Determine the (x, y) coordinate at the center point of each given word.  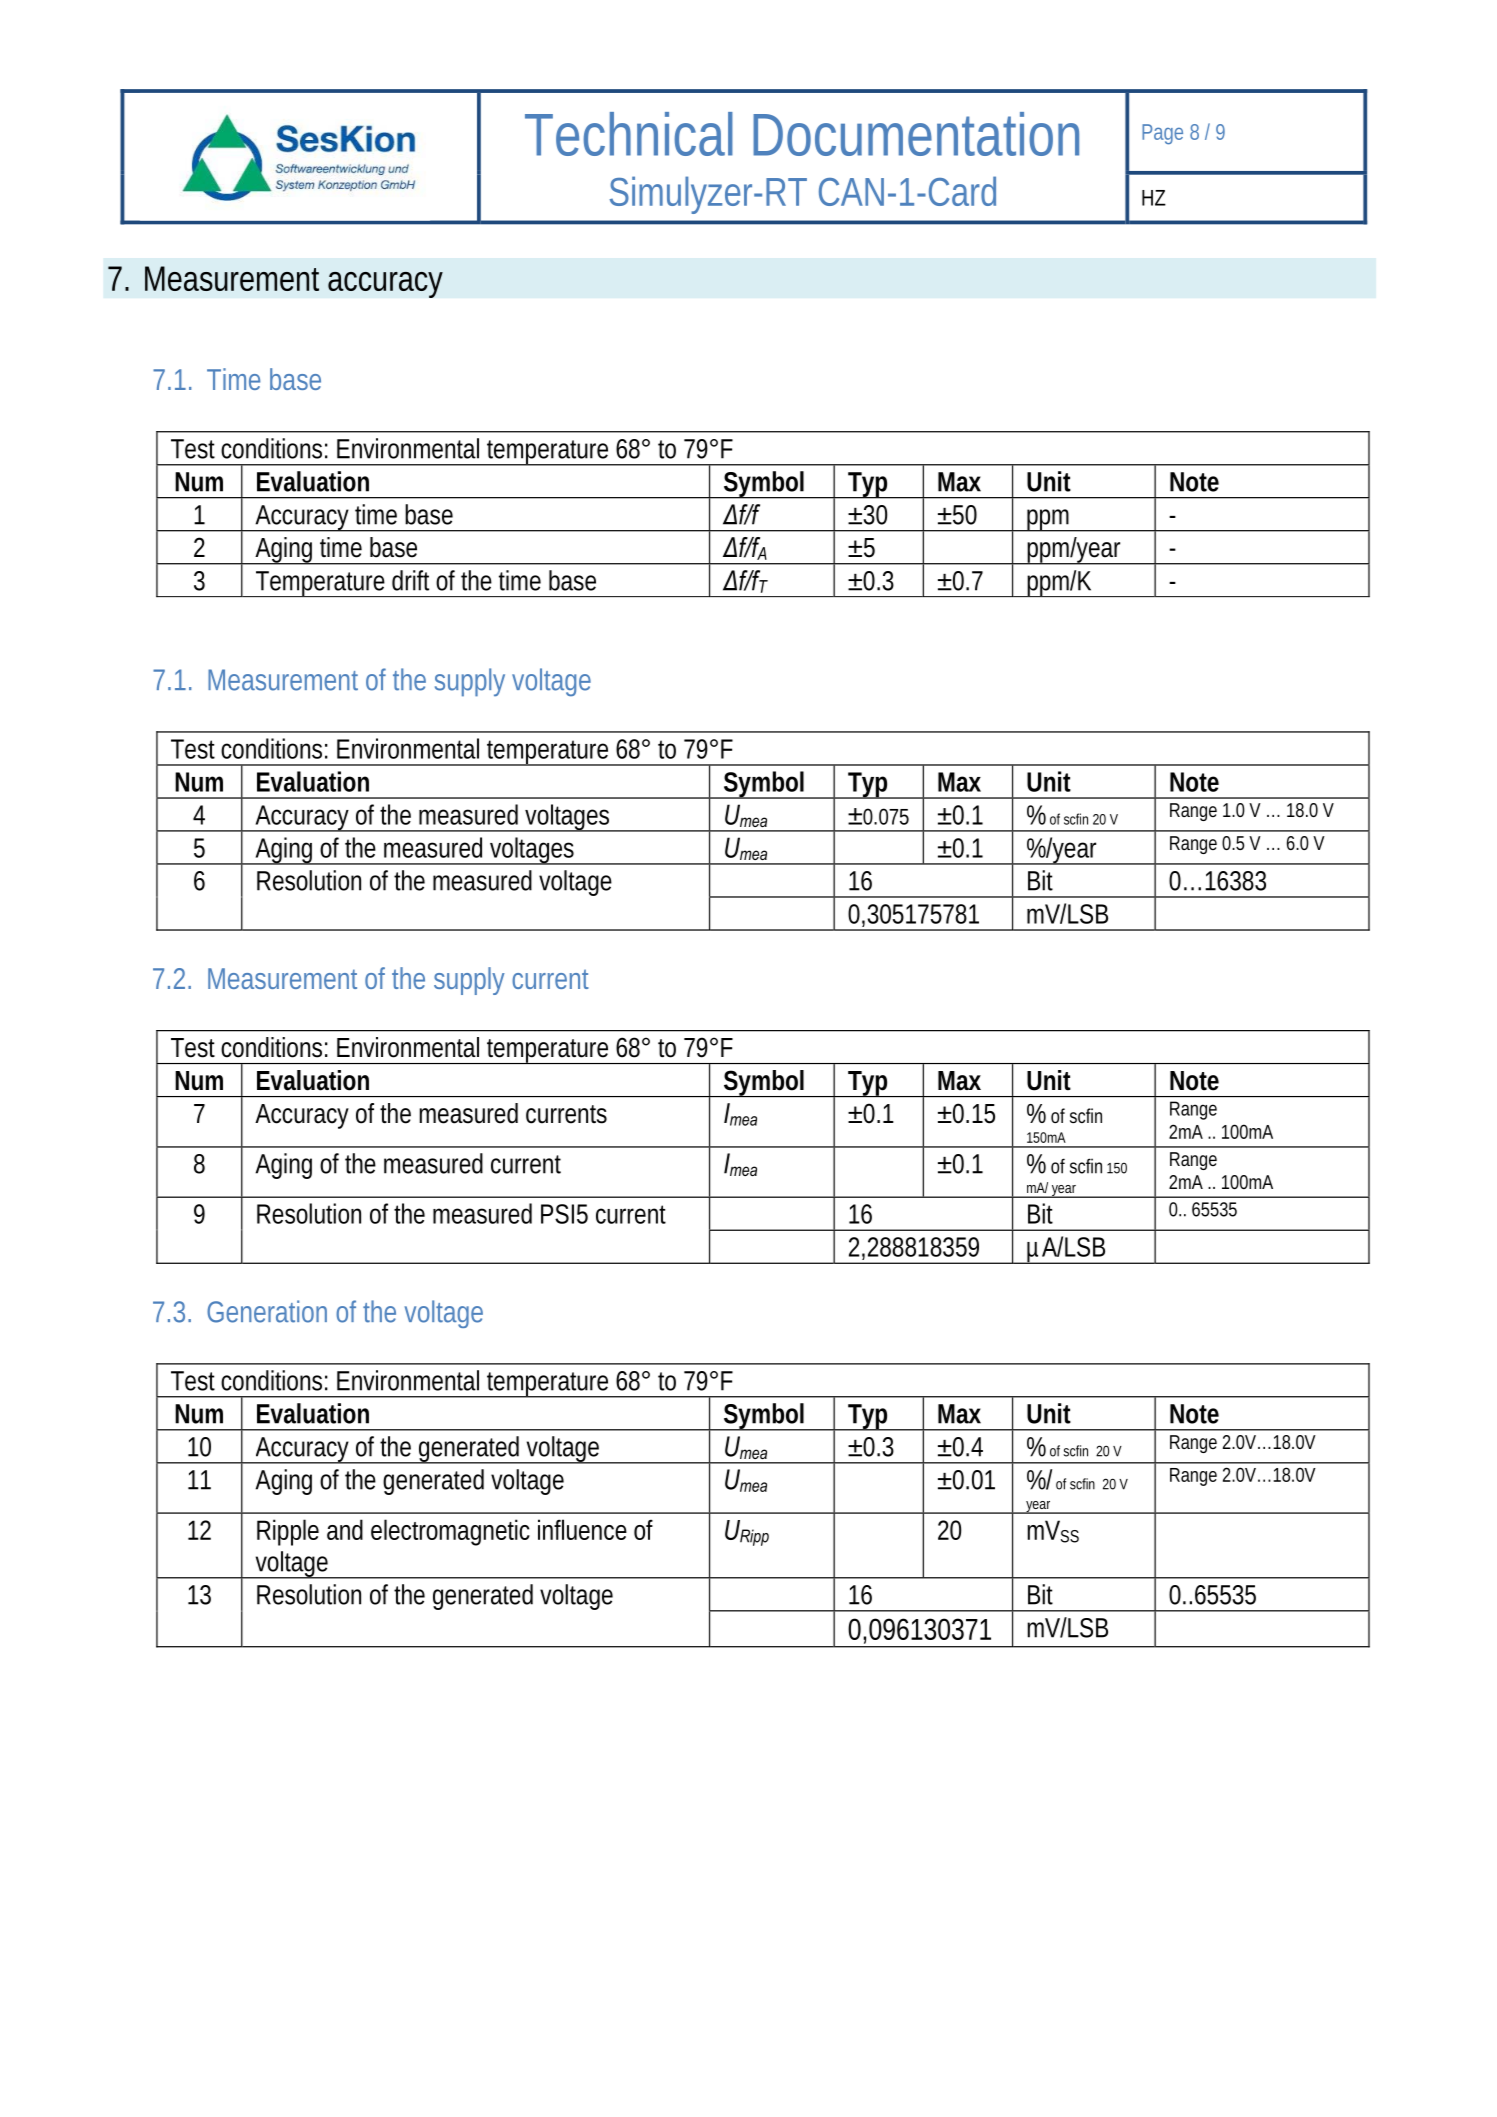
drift (410, 580)
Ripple (288, 1532)
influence (582, 1529)
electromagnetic (450, 1532)
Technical (629, 134)
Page (1162, 134)
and (345, 1529)
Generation (267, 1311)
